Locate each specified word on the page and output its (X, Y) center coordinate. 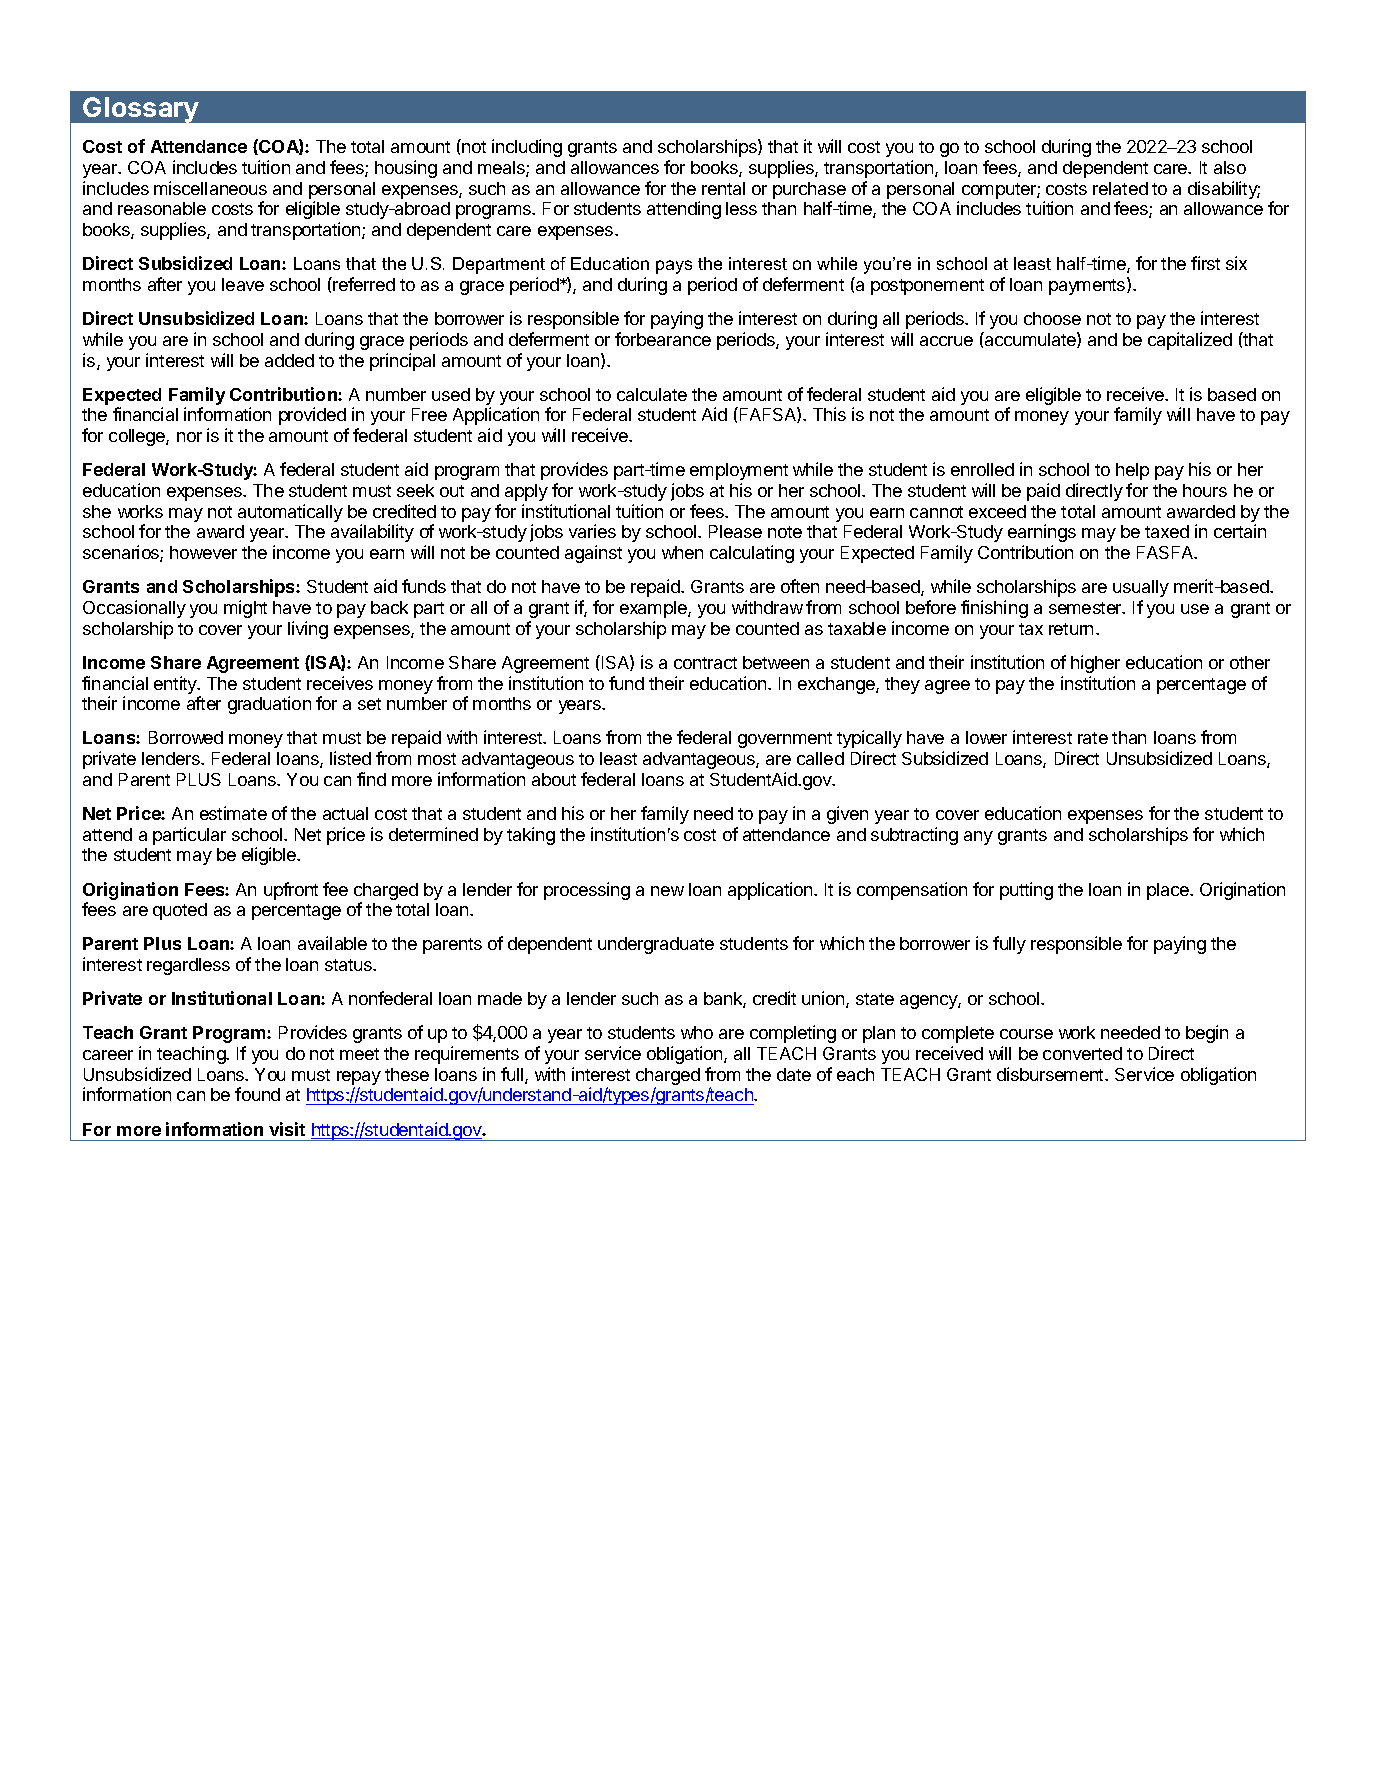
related (1120, 188)
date (794, 1074)
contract (705, 663)
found (257, 1094)
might (245, 609)
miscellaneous (210, 188)
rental (723, 188)
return (1071, 629)
